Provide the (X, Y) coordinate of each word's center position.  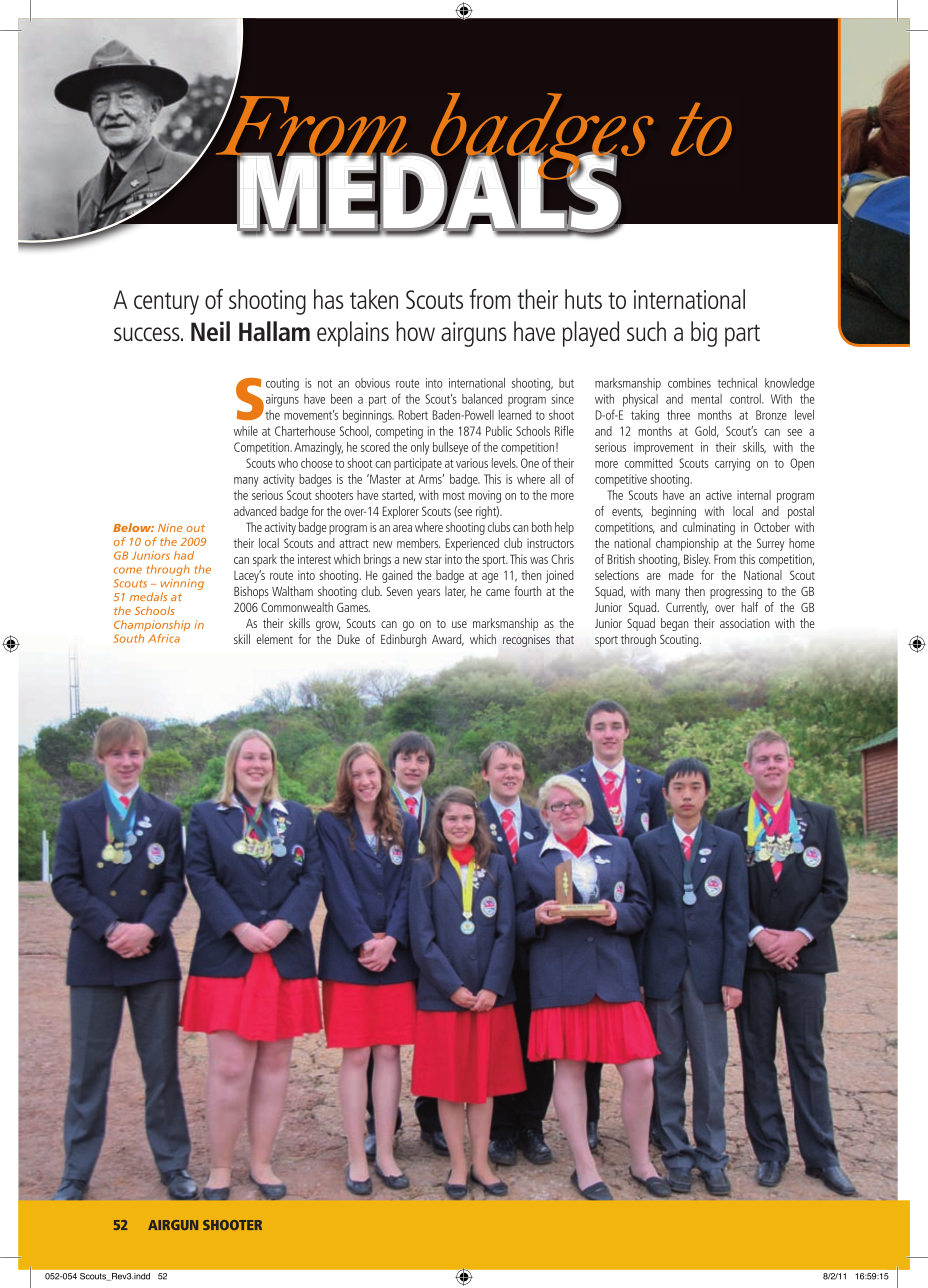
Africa (164, 638)
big (704, 334)
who (288, 463)
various (472, 463)
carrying (732, 464)
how (415, 331)
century (166, 303)
